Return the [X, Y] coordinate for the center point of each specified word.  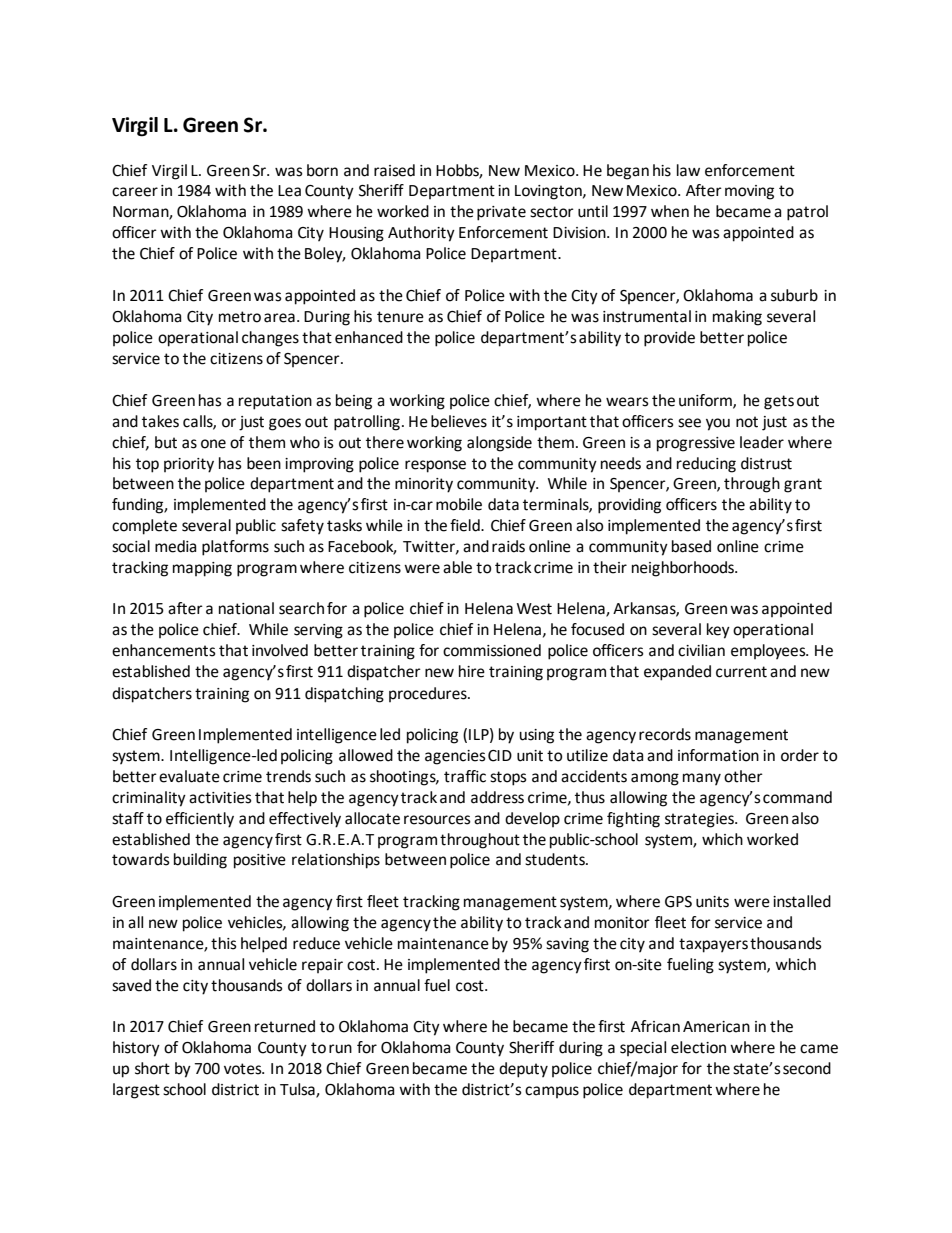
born [322, 170]
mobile [459, 504]
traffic [465, 776]
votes [244, 1069]
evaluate [189, 776]
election [698, 1047]
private [501, 213]
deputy [523, 1070]
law [688, 170]
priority [189, 465]
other [743, 776]
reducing [706, 465]
